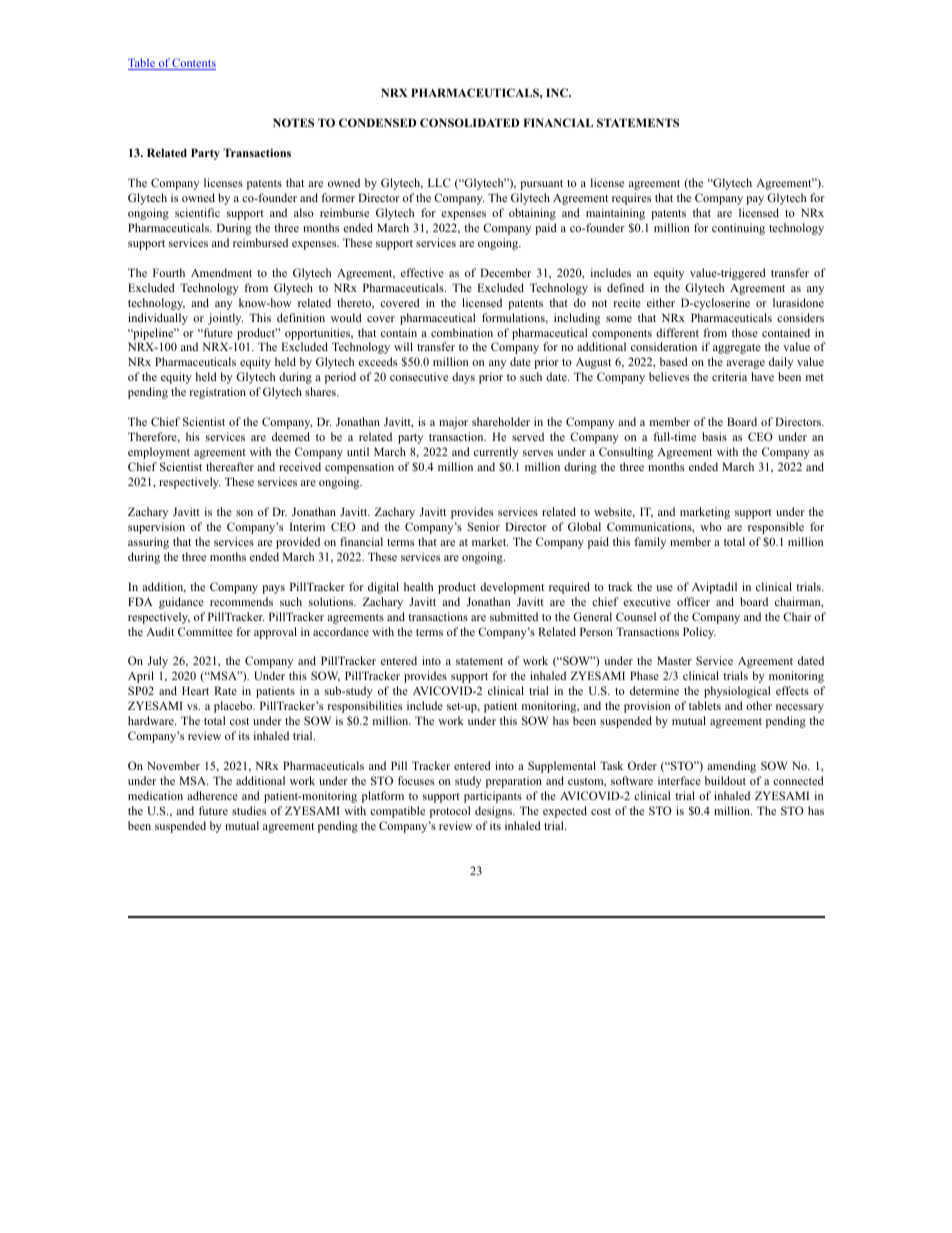  Describe the element at coordinates (148, 543) in the screenshot. I see `assuring` at that location.
